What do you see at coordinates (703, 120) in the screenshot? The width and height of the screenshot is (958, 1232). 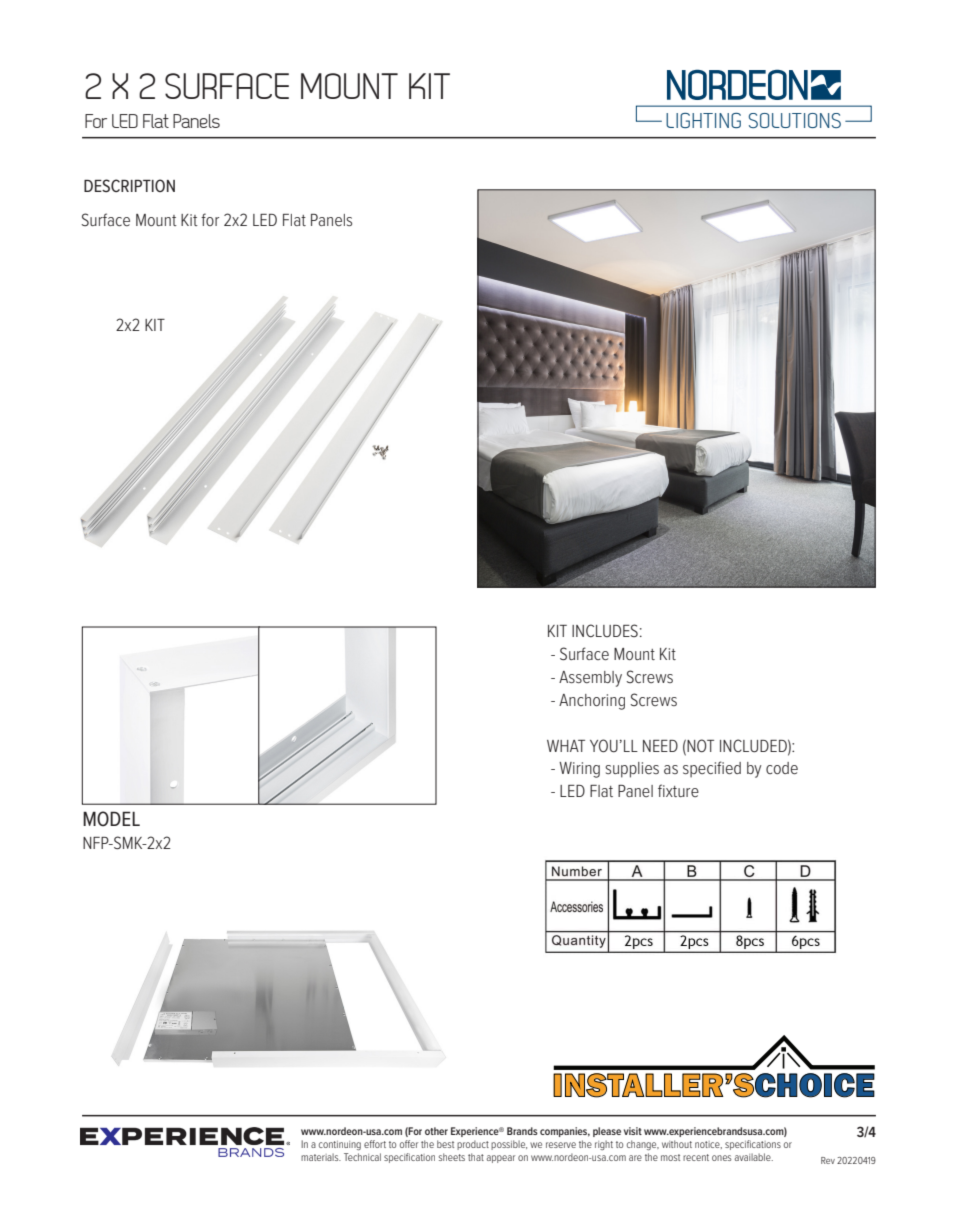 I see `LIGHTING` at bounding box center [703, 120].
